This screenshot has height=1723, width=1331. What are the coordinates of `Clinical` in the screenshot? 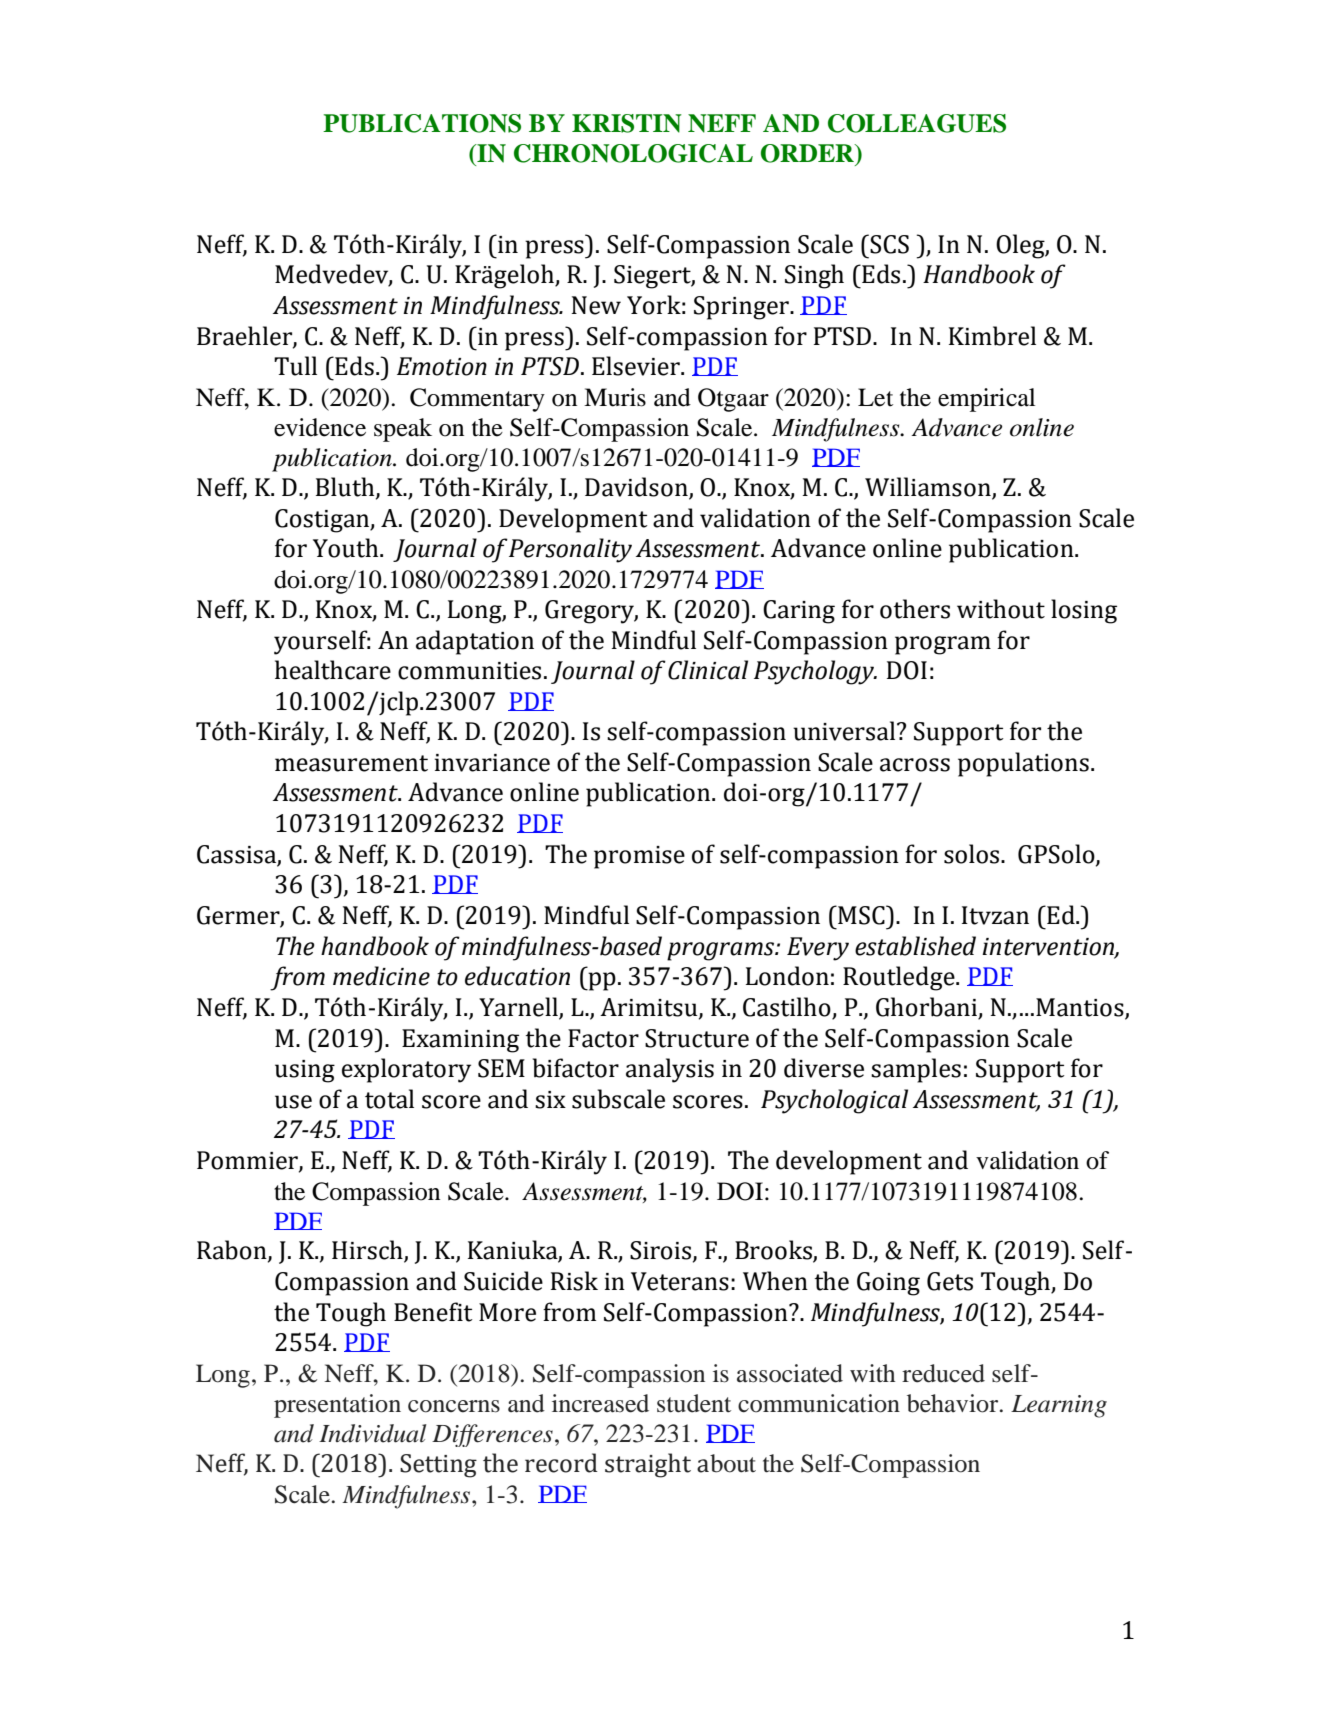 It's located at (708, 670).
